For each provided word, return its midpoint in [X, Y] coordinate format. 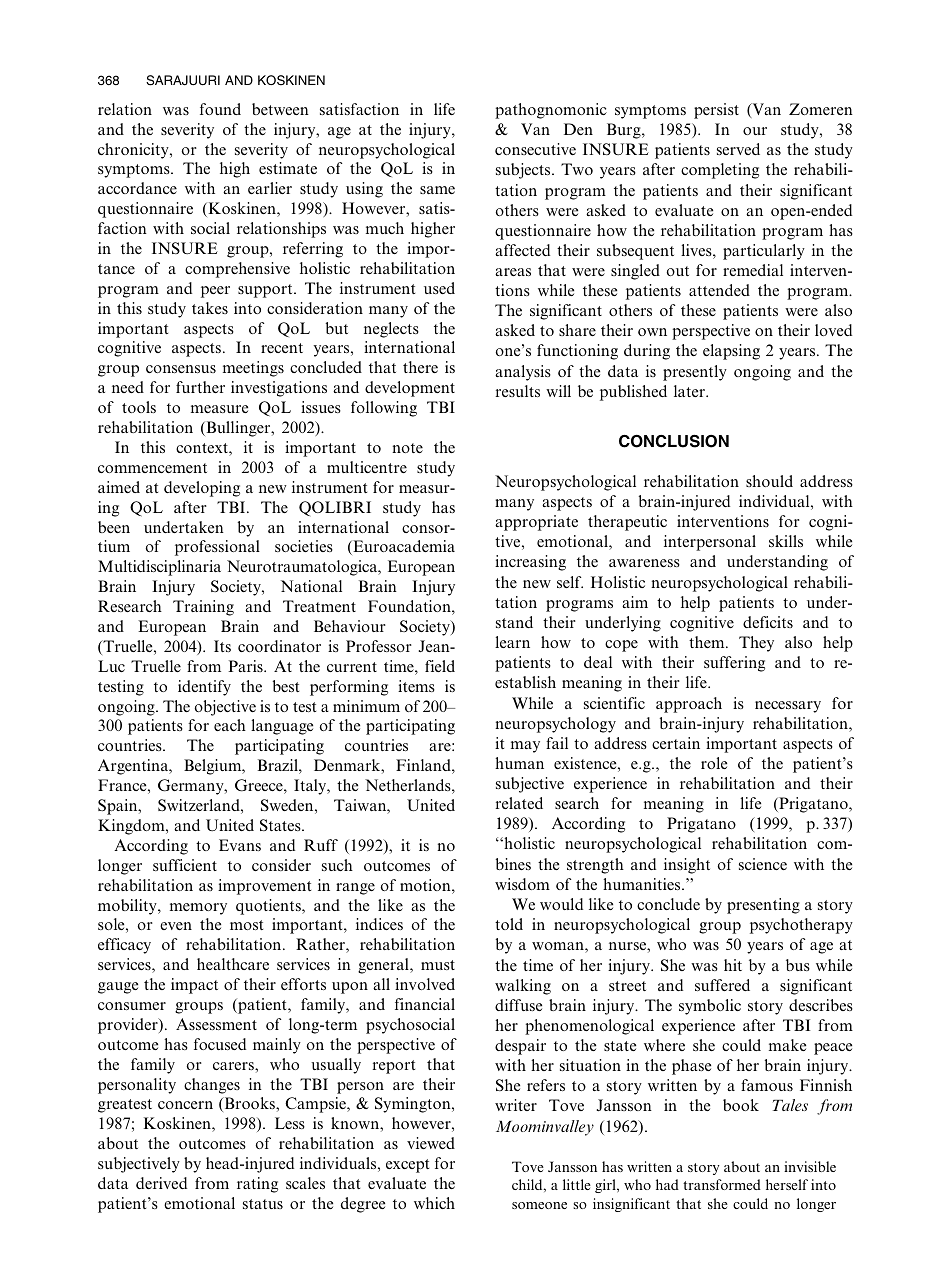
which [434, 1203]
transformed [722, 1184]
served [738, 149]
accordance [137, 188]
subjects [524, 171]
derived [161, 1183]
